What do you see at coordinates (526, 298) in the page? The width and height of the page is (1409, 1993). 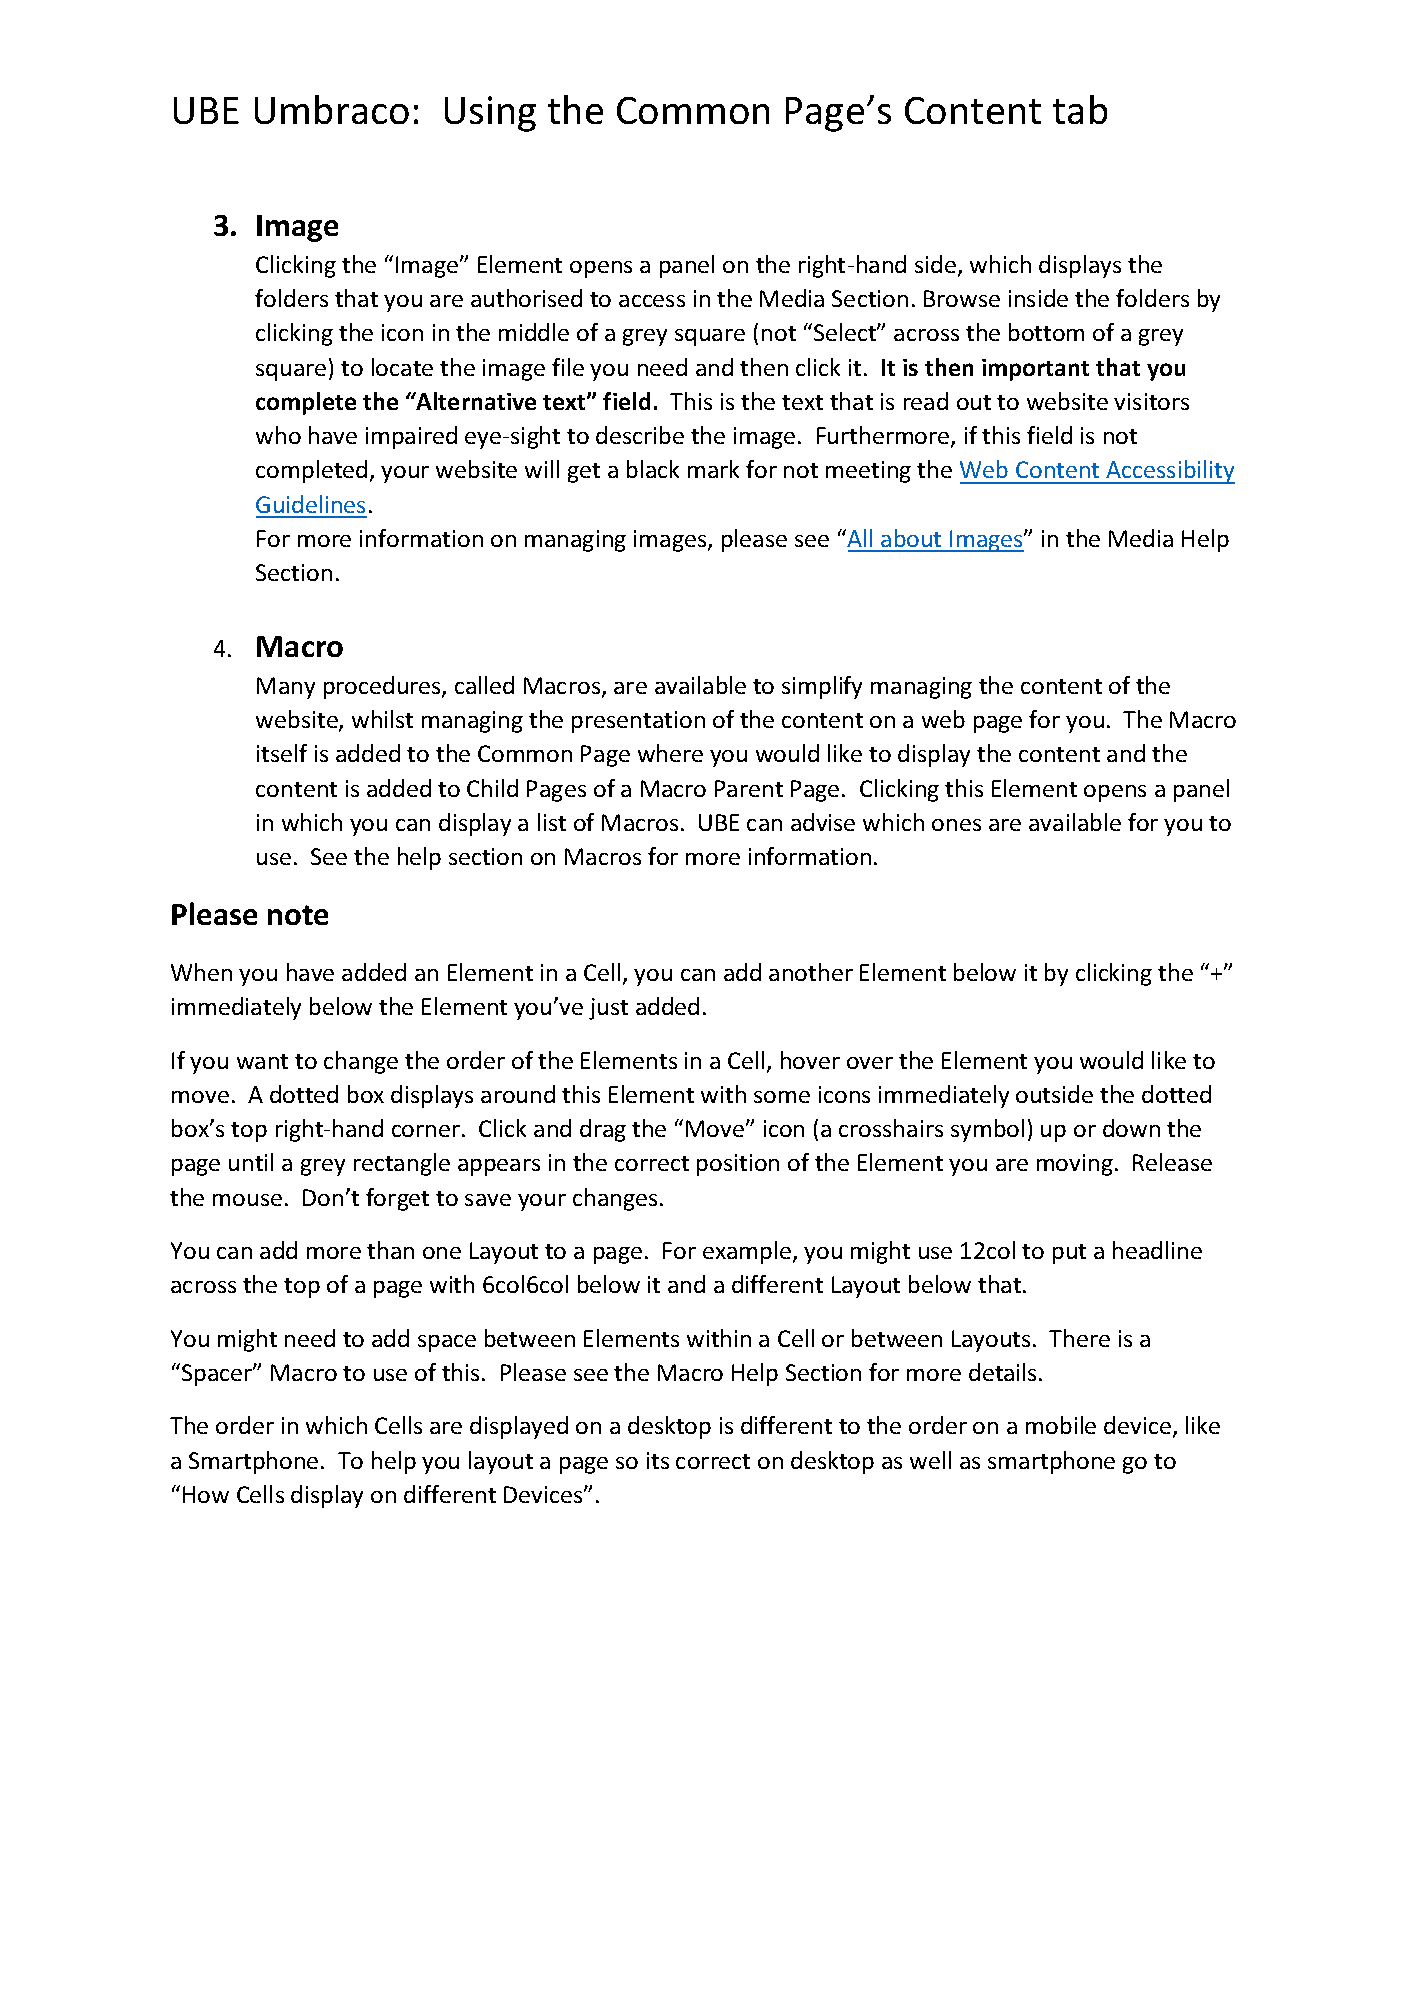 I see `authorised` at bounding box center [526, 298].
